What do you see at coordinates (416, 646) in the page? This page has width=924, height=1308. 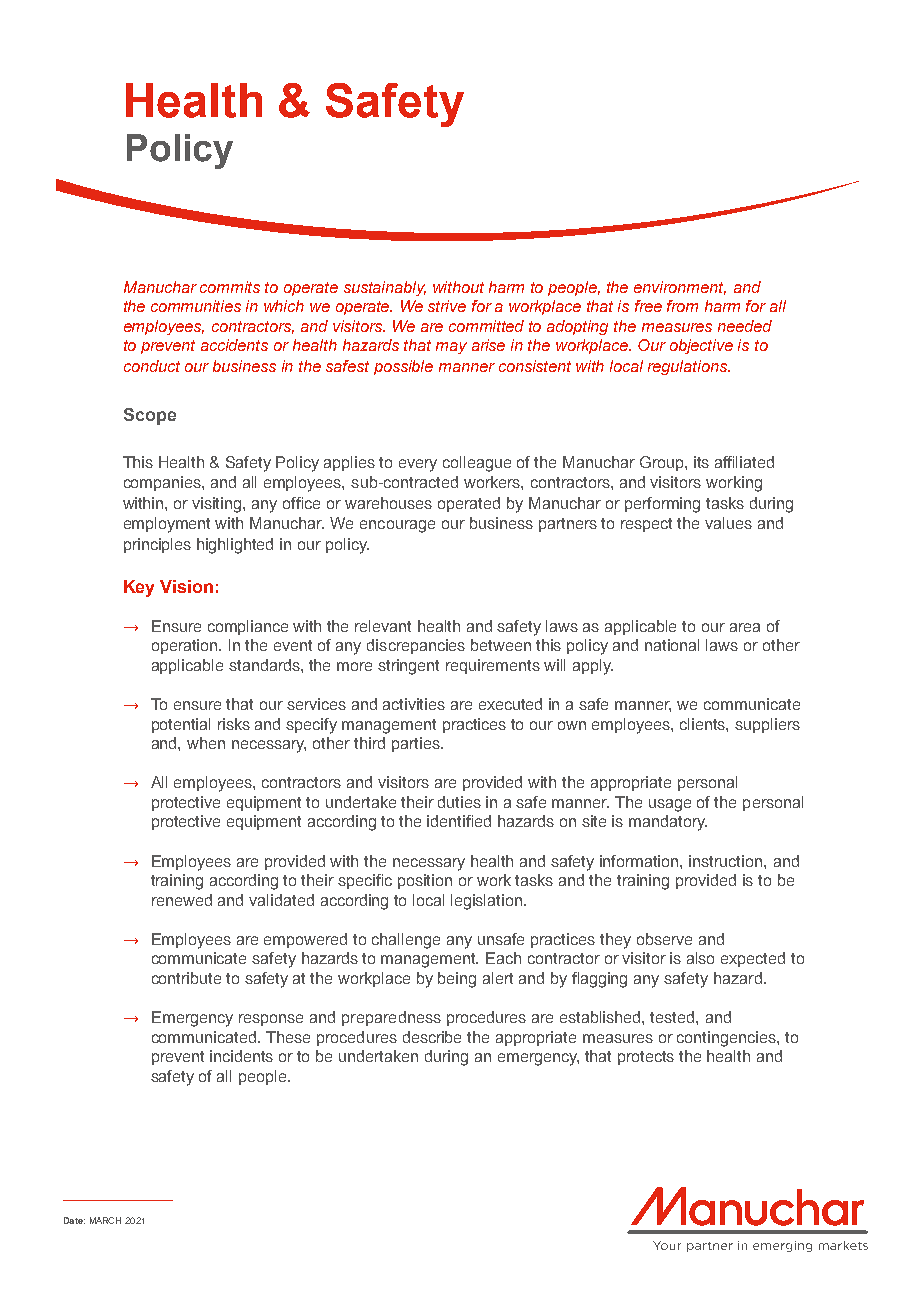 I see `discrepancies` at bounding box center [416, 646].
